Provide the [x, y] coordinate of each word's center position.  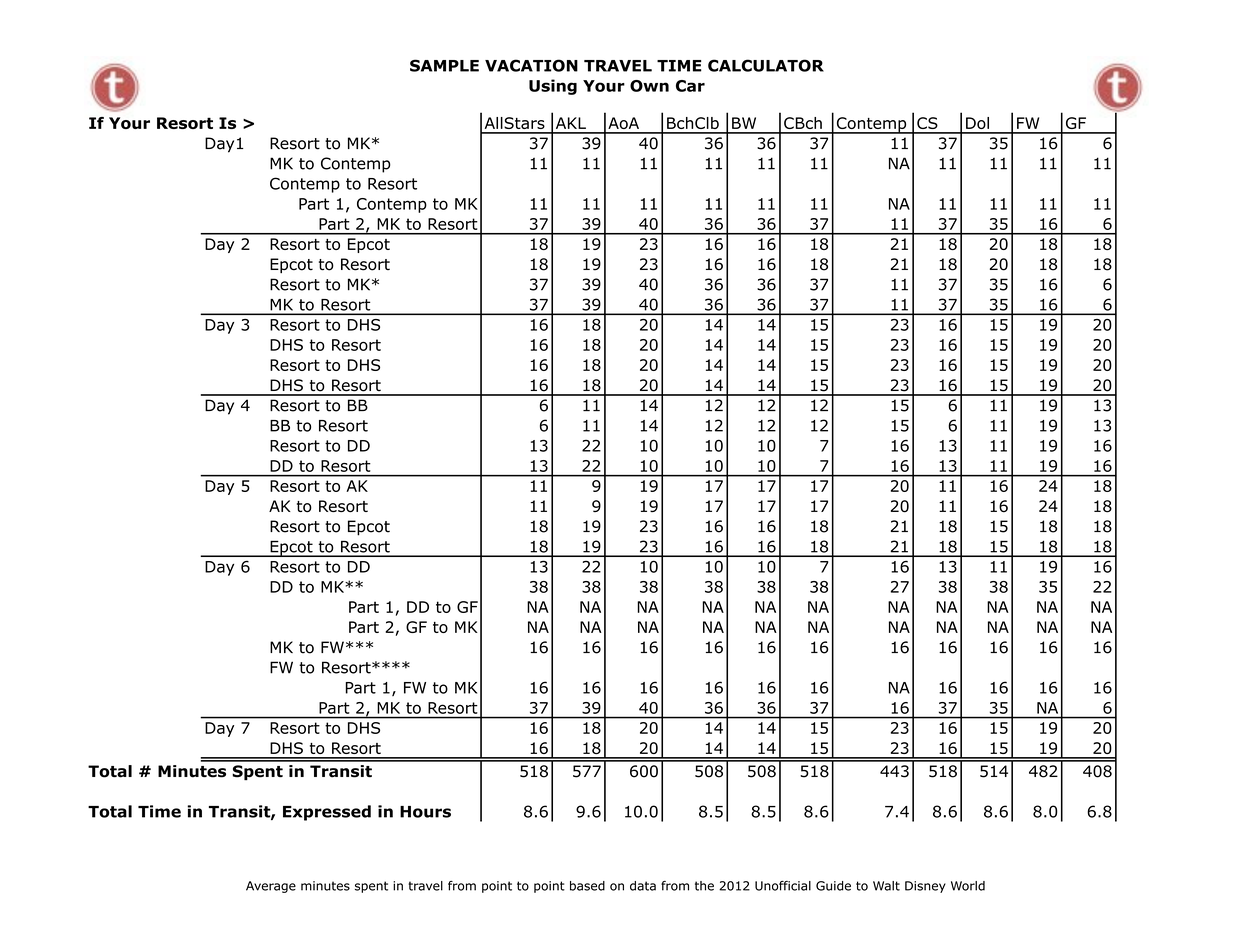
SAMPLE [444, 65]
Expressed [327, 813]
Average [271, 887]
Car [690, 86]
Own [649, 86]
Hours [425, 812]
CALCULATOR [766, 65]
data [643, 886]
